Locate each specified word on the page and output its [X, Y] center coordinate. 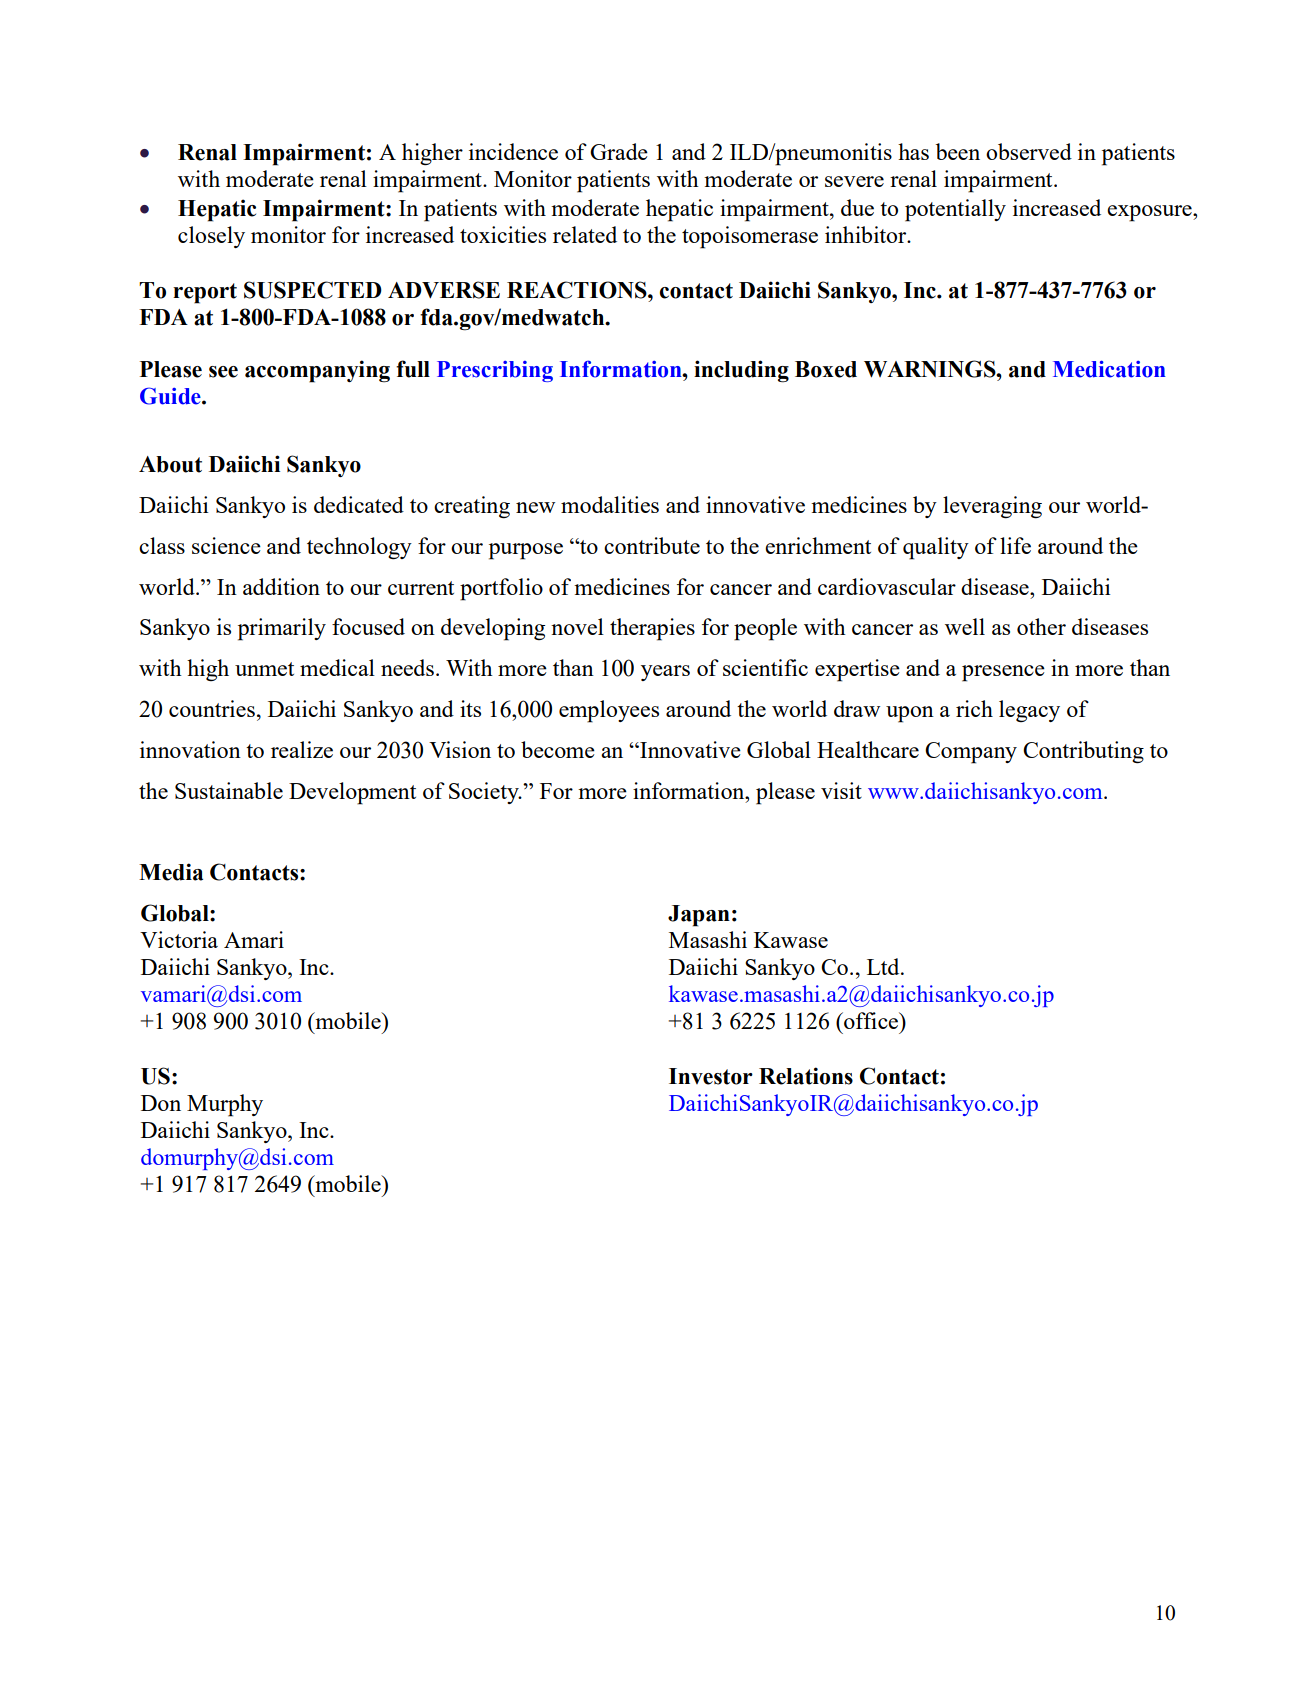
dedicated [359, 504]
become [558, 749]
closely [211, 237]
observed [1029, 151]
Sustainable [229, 790]
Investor [711, 1076]
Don [161, 1103]
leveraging [992, 507]
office [871, 1020]
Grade [619, 151]
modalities [610, 504]
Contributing [1083, 752]
